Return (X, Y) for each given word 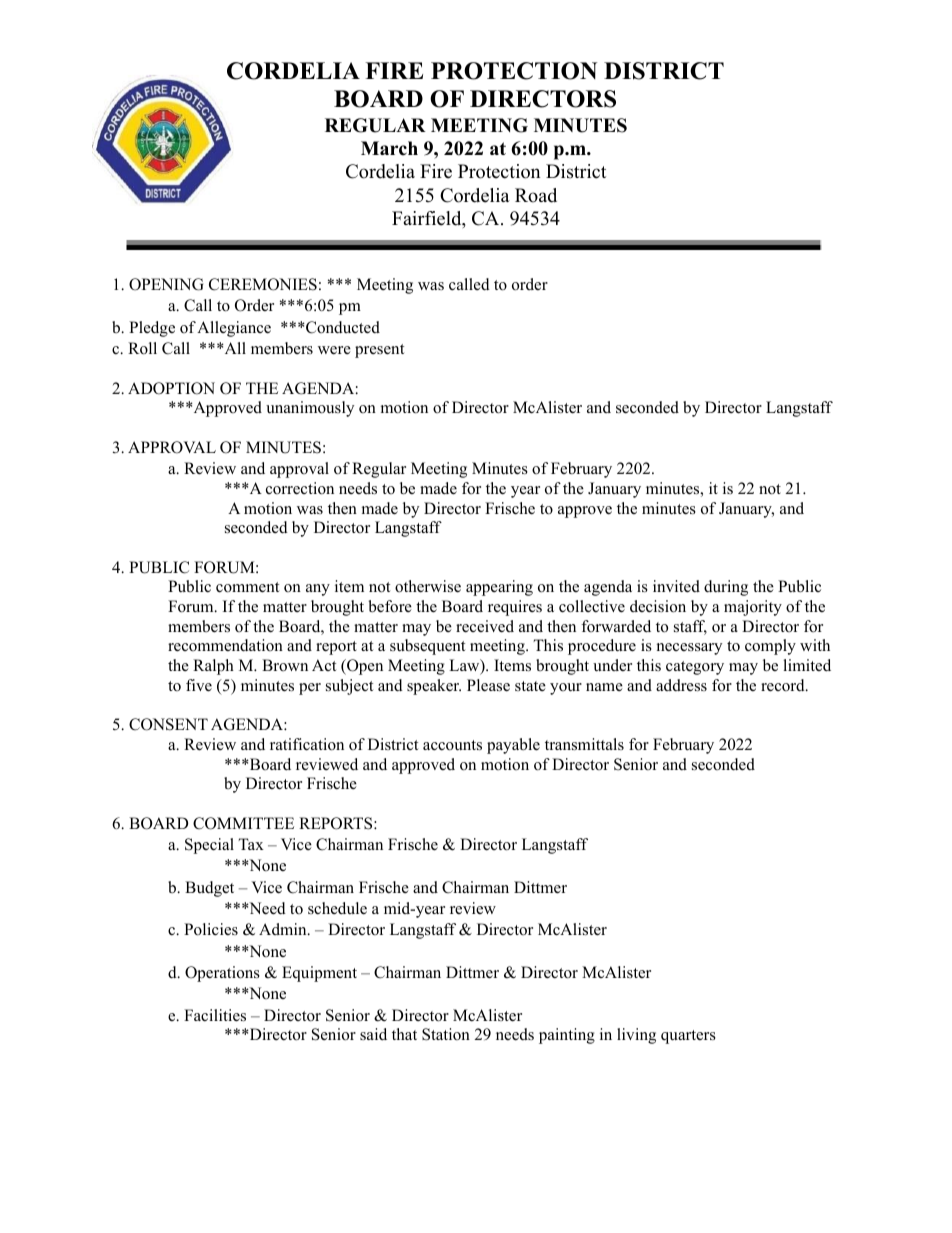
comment (247, 587)
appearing (499, 588)
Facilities (215, 1015)
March (389, 148)
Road (536, 195)
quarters (688, 1037)
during (726, 588)
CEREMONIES (263, 284)
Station (446, 1034)
